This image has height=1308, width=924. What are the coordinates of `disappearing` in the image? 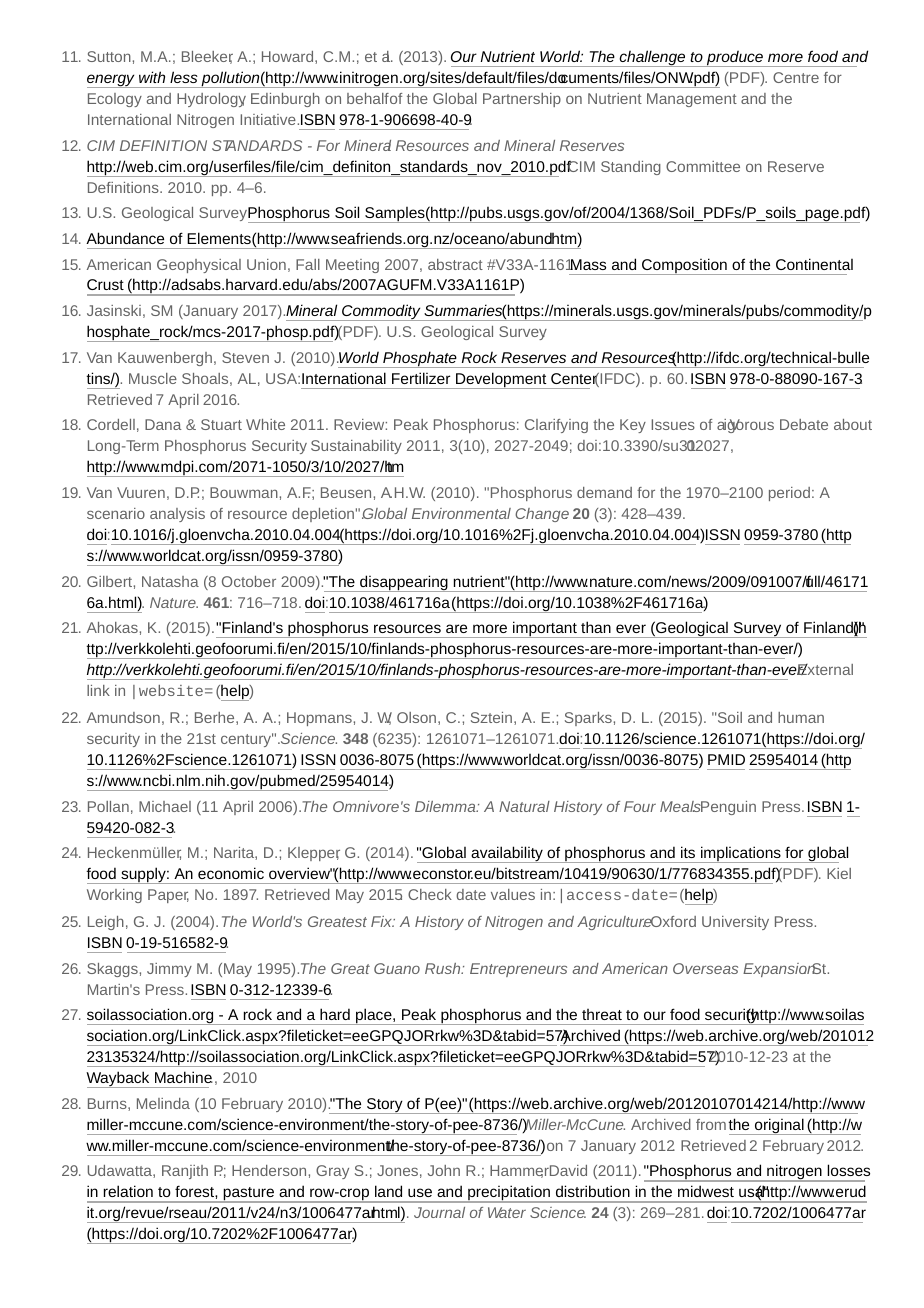 It's located at (404, 583).
